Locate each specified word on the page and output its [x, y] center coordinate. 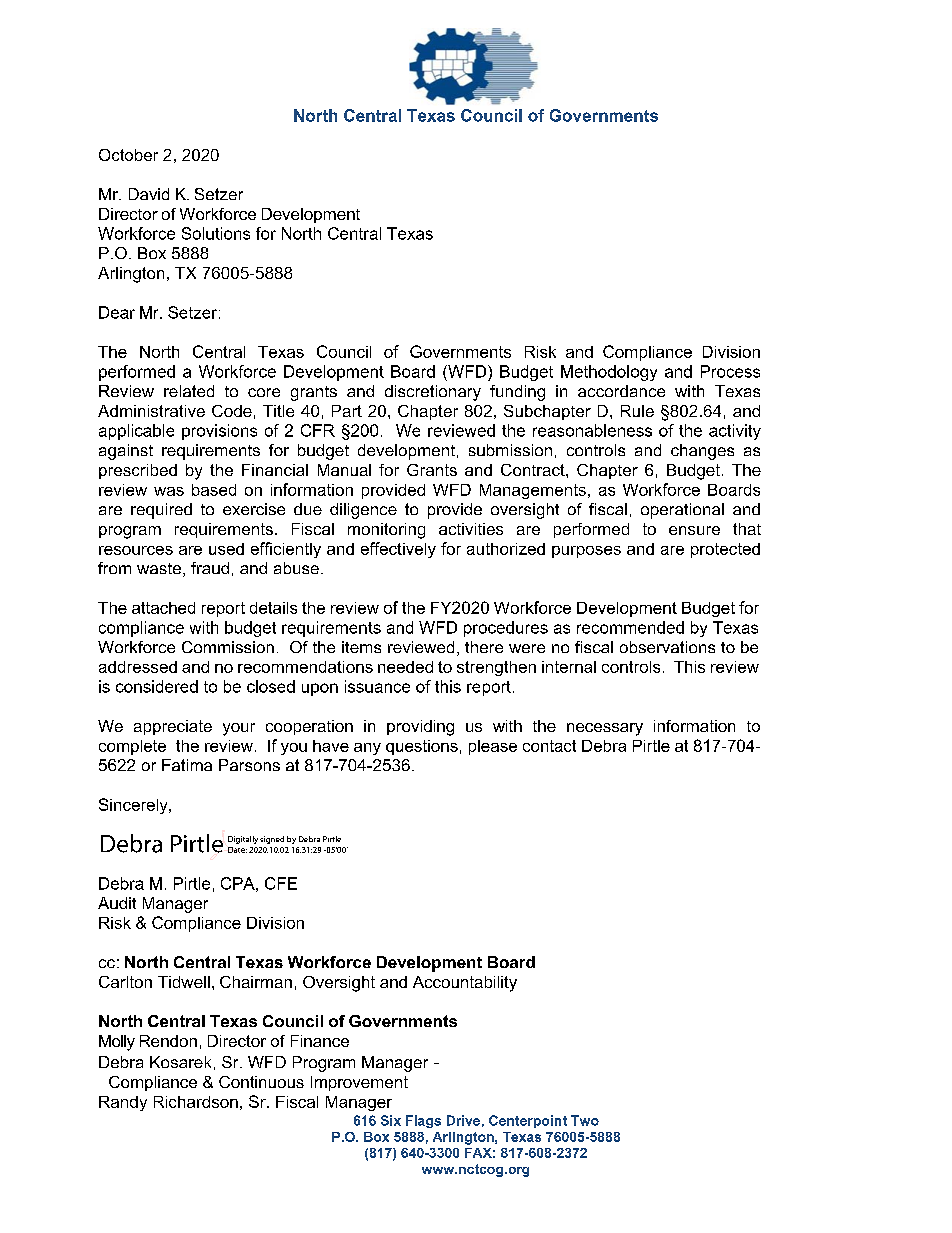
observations [667, 647]
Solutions [216, 233]
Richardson [196, 1102]
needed [405, 667]
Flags [423, 1121]
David [149, 194]
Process [730, 371]
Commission [228, 647]
